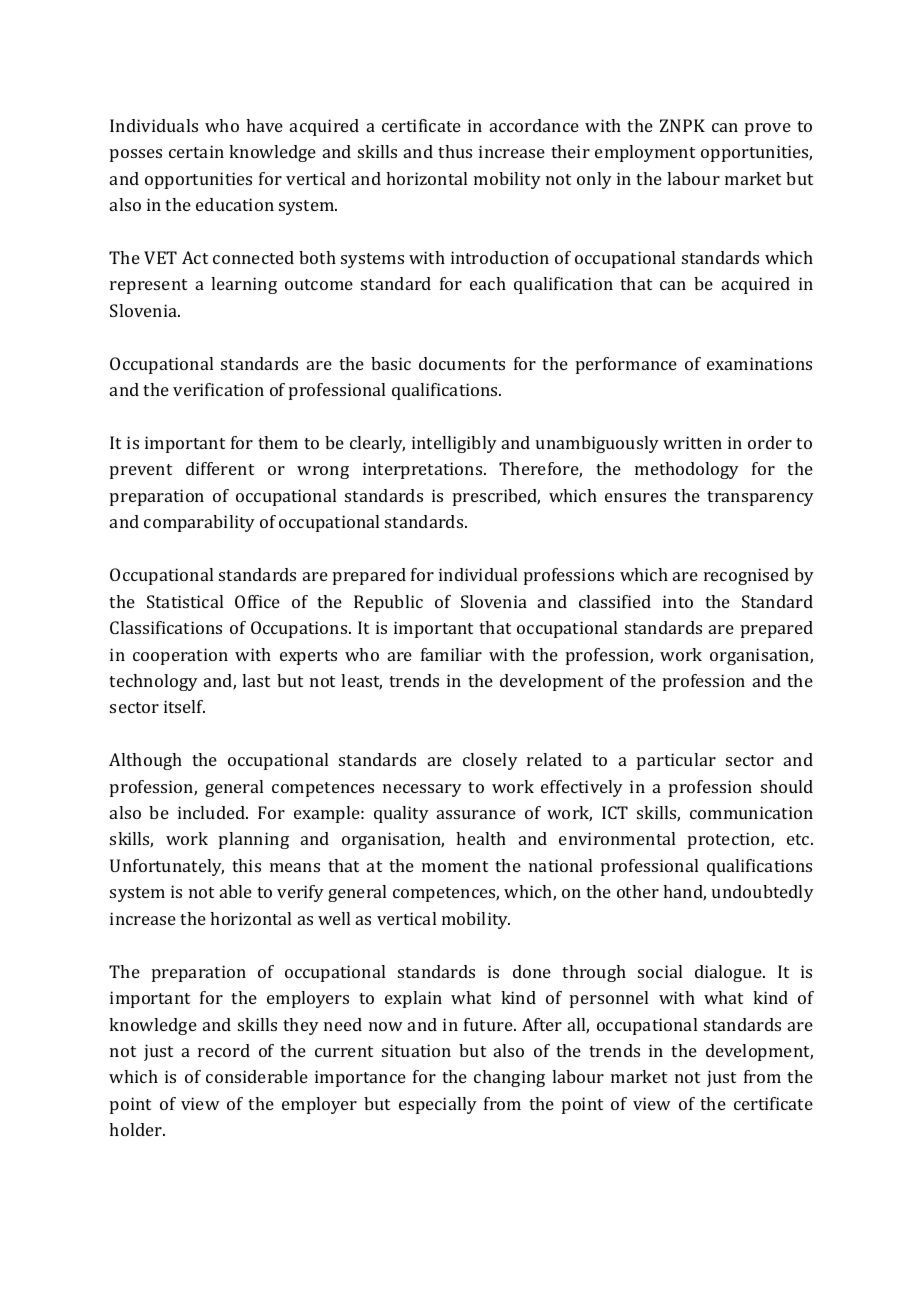  Describe the element at coordinates (224, 1050) in the screenshot. I see `record` at that location.
